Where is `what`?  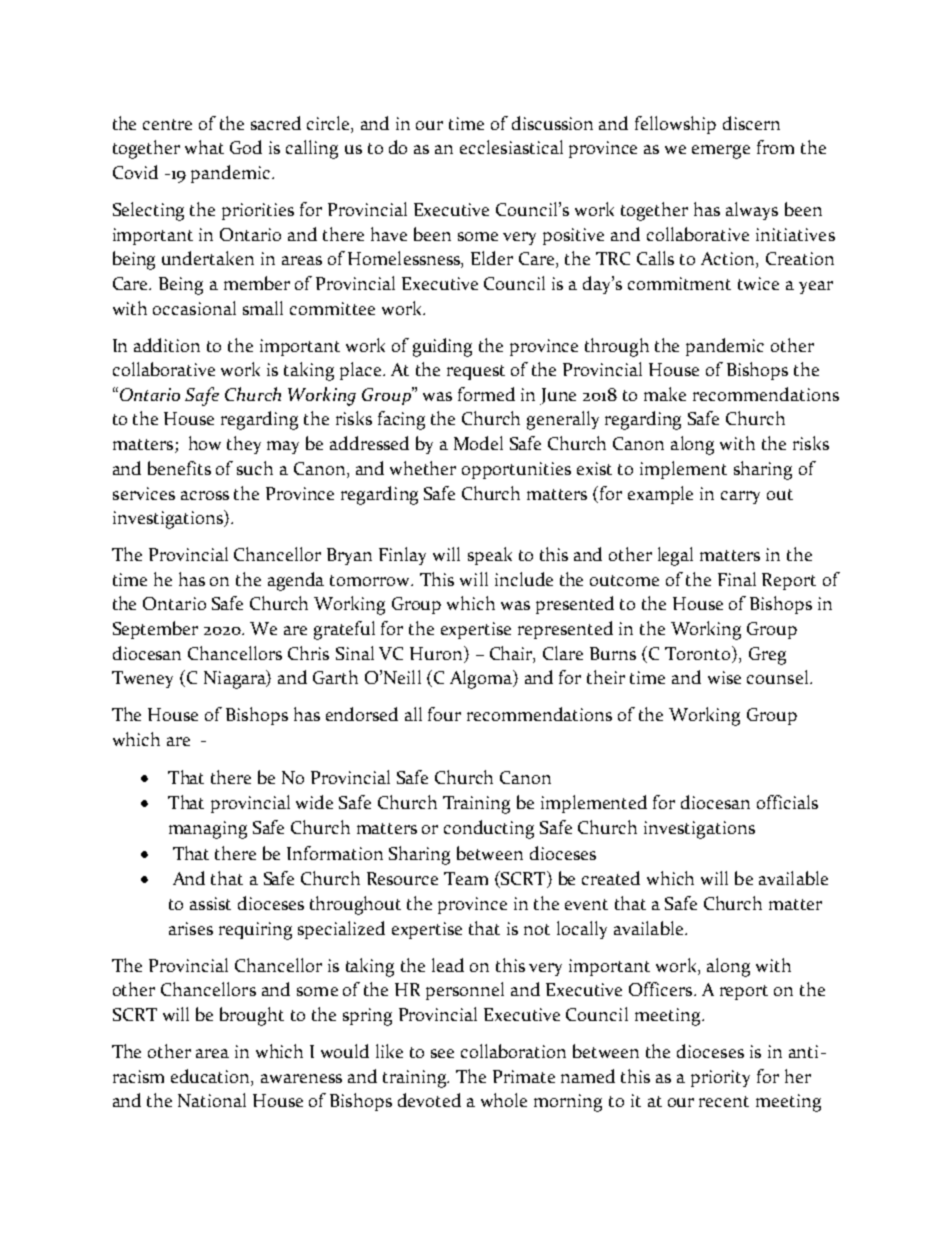
what is located at coordinates (204, 147).
